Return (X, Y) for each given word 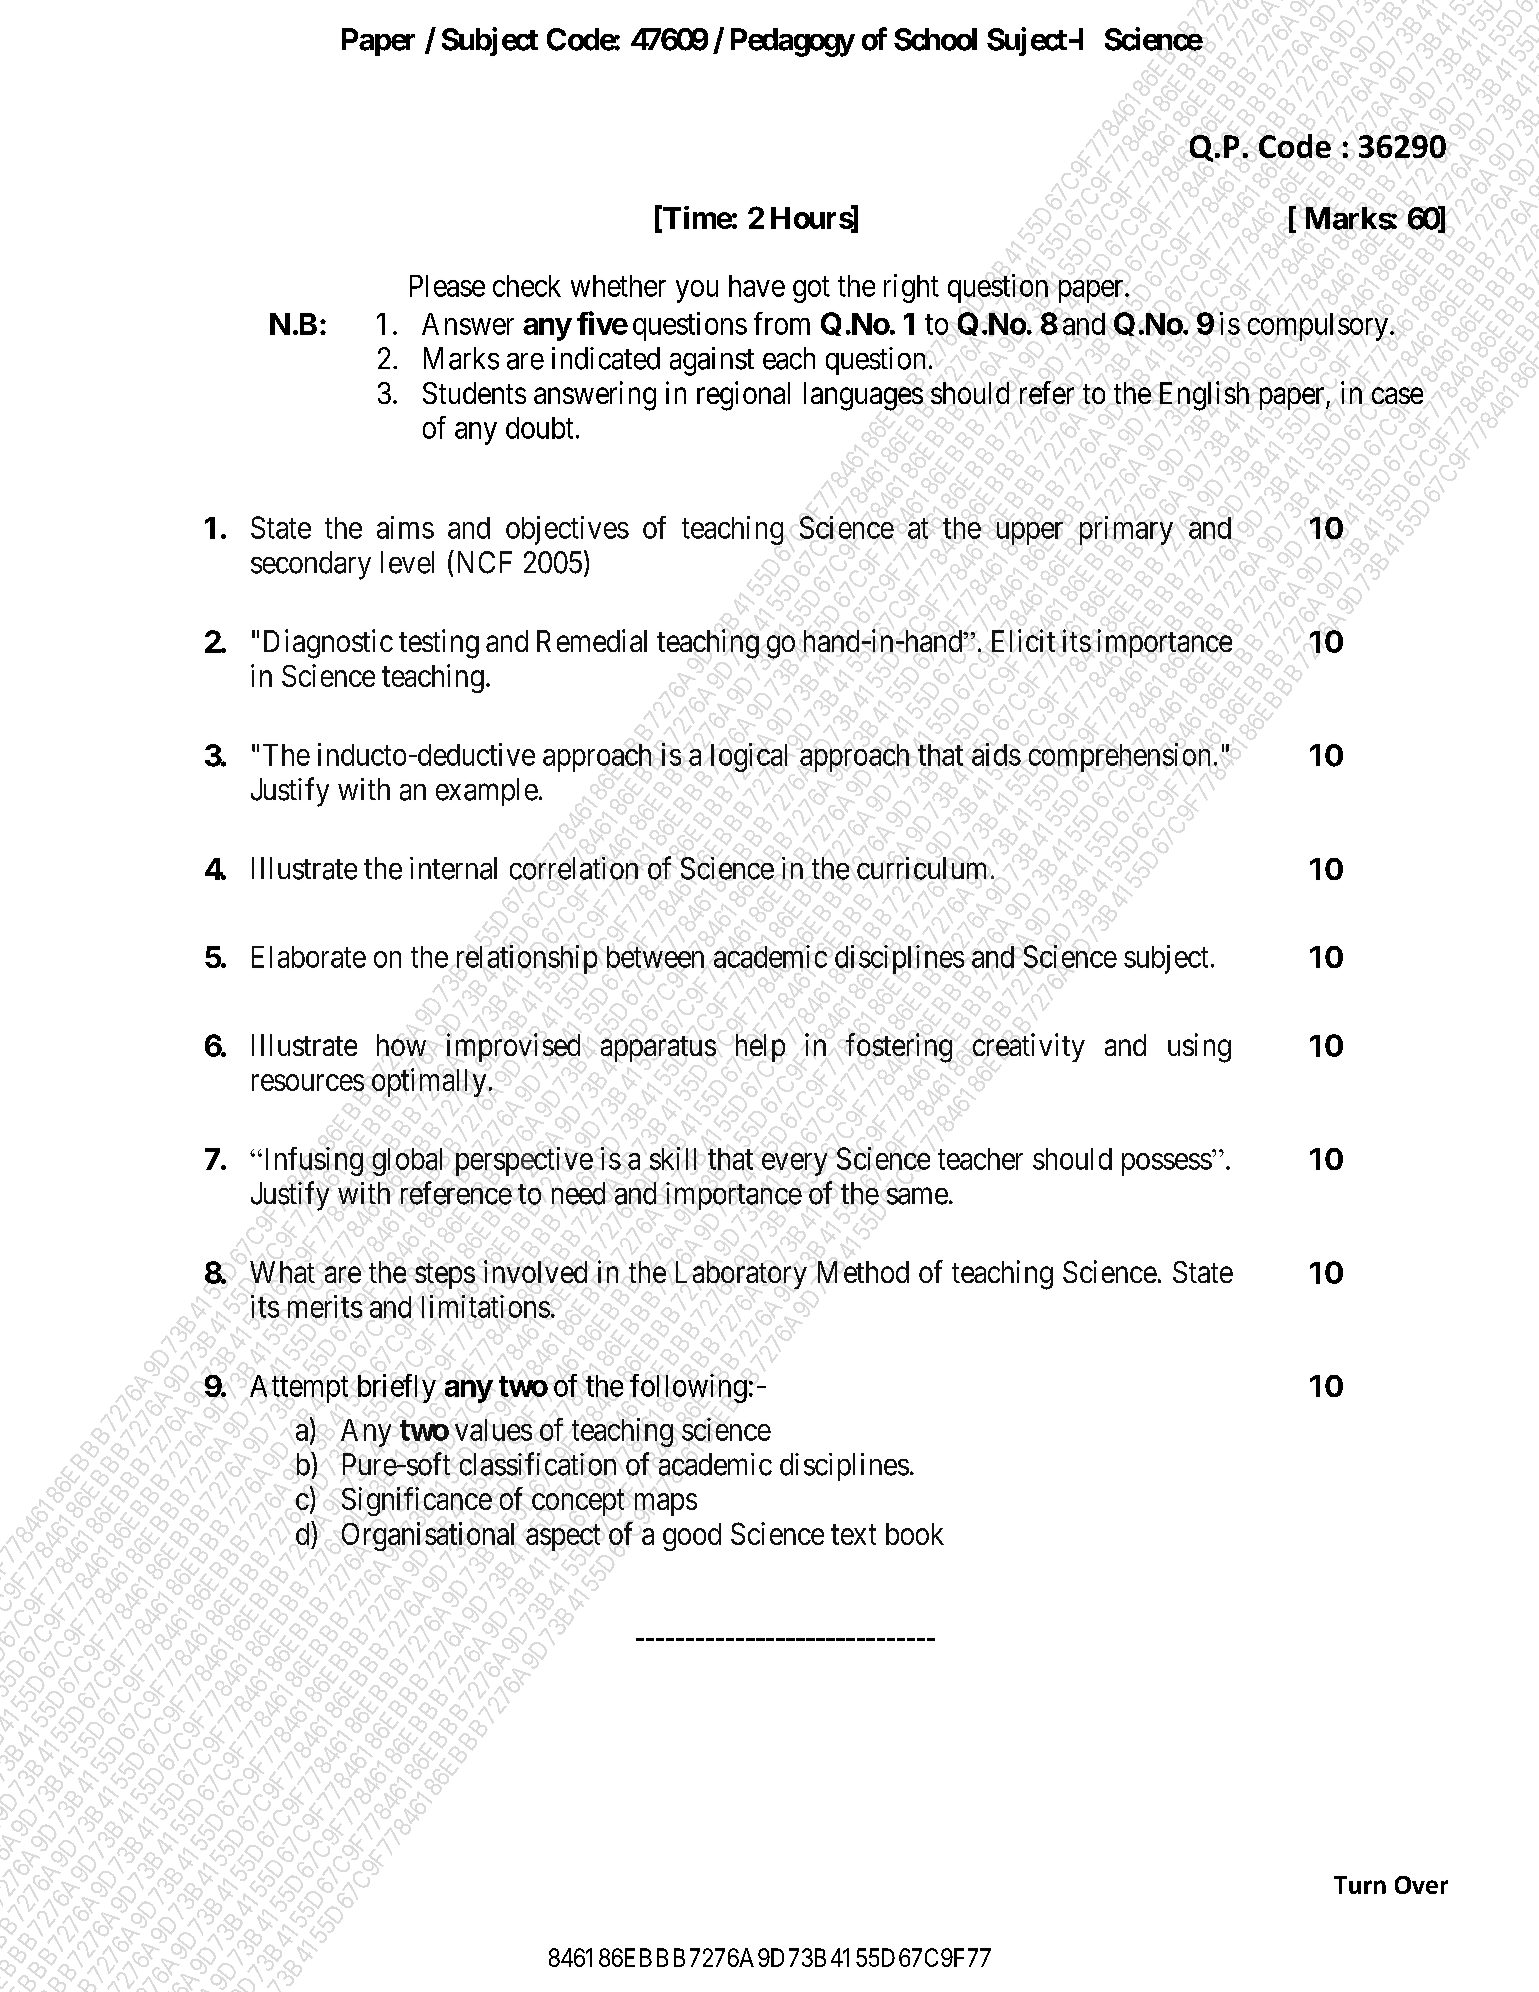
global (407, 1162)
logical (749, 757)
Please (447, 286)
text (853, 1535)
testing (439, 644)
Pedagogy (793, 42)
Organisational (428, 1536)
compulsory (1319, 327)
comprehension (1119, 757)
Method (863, 1272)
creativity (1029, 1047)
